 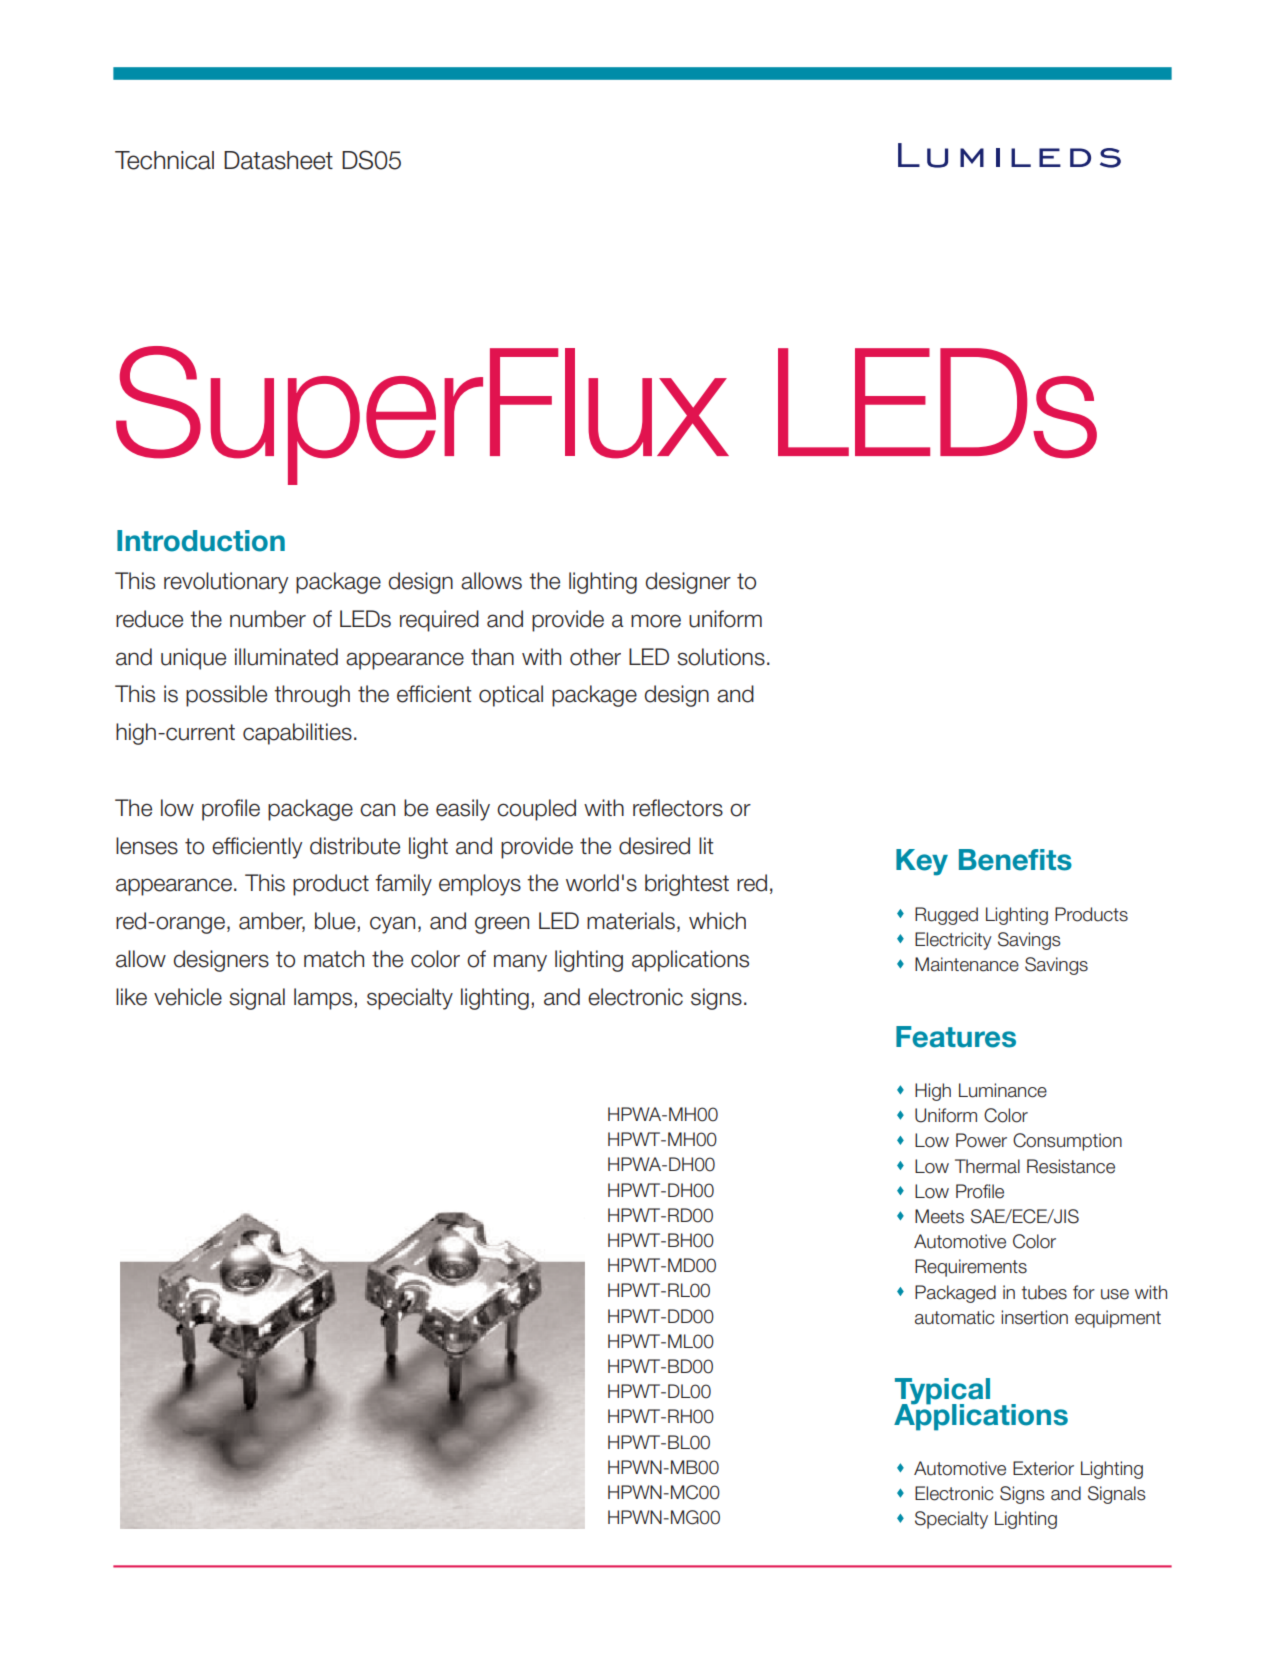 I want to click on materials, so click(x=631, y=921).
